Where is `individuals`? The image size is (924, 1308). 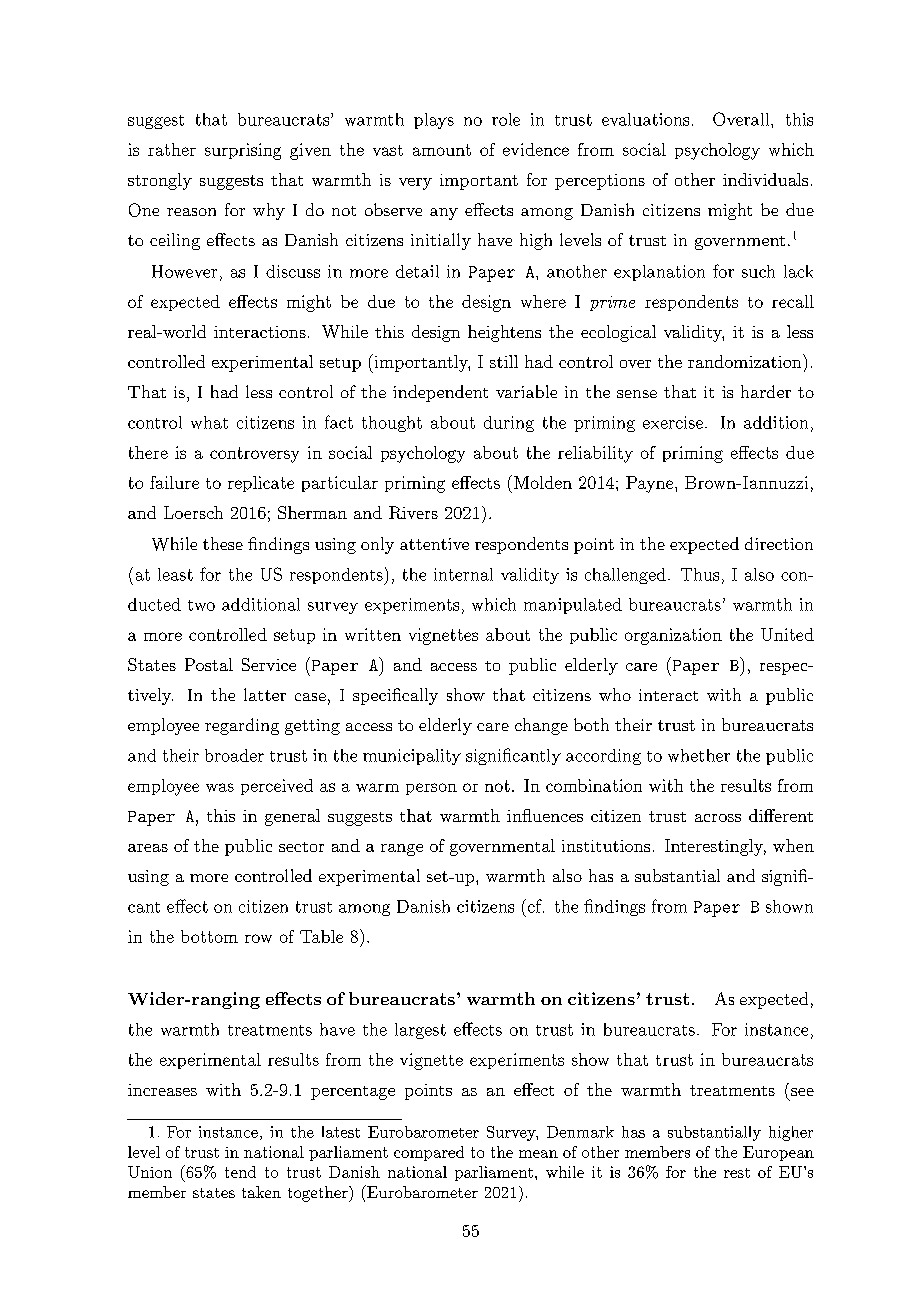
individuals is located at coordinates (765, 179).
